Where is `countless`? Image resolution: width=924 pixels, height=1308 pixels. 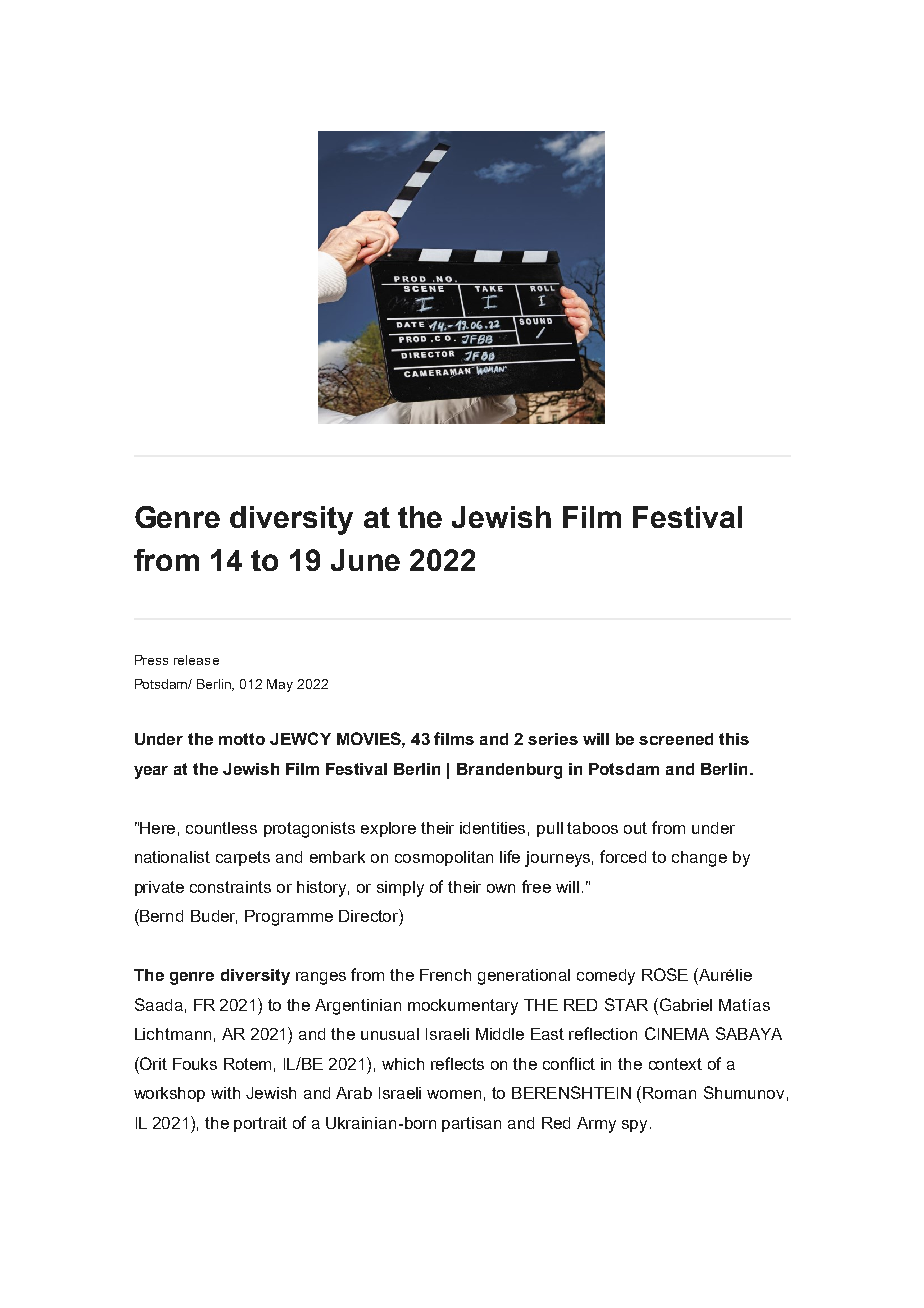
countless is located at coordinates (221, 828).
